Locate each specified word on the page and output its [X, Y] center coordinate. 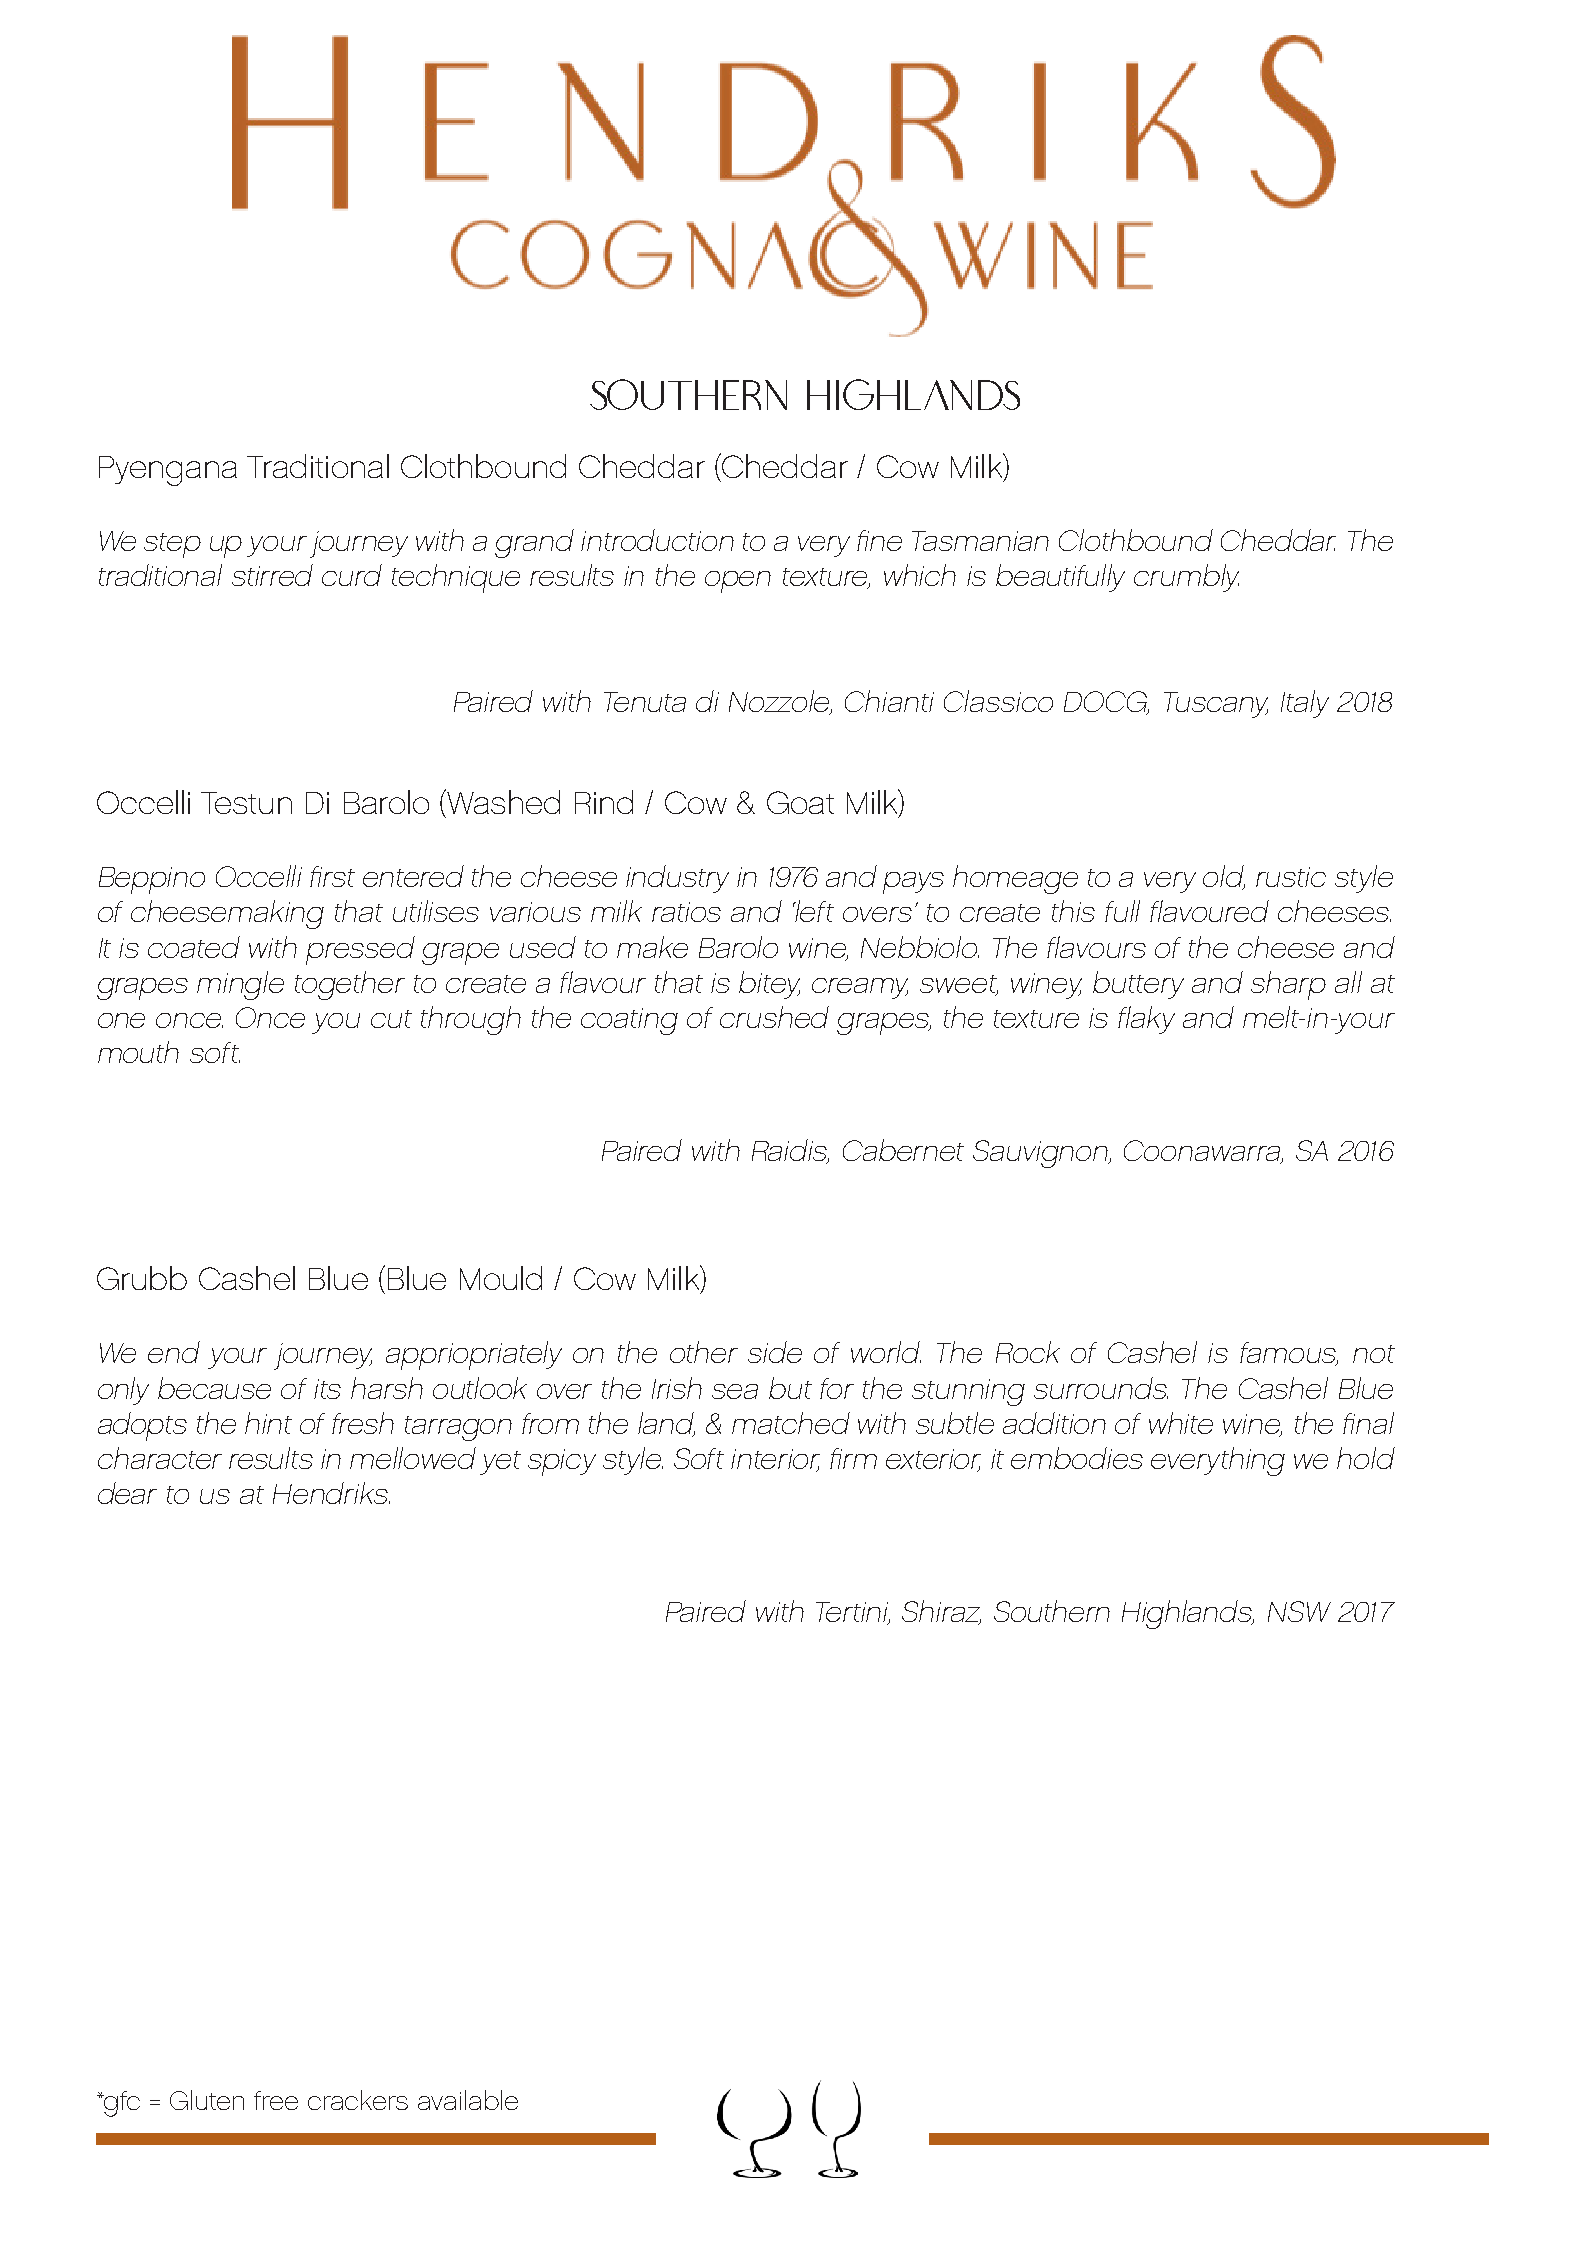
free [276, 2100]
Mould [501, 1278]
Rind [604, 802]
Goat [800, 802]
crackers [358, 2100]
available [468, 2100]
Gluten [207, 2100]
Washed [502, 801]
